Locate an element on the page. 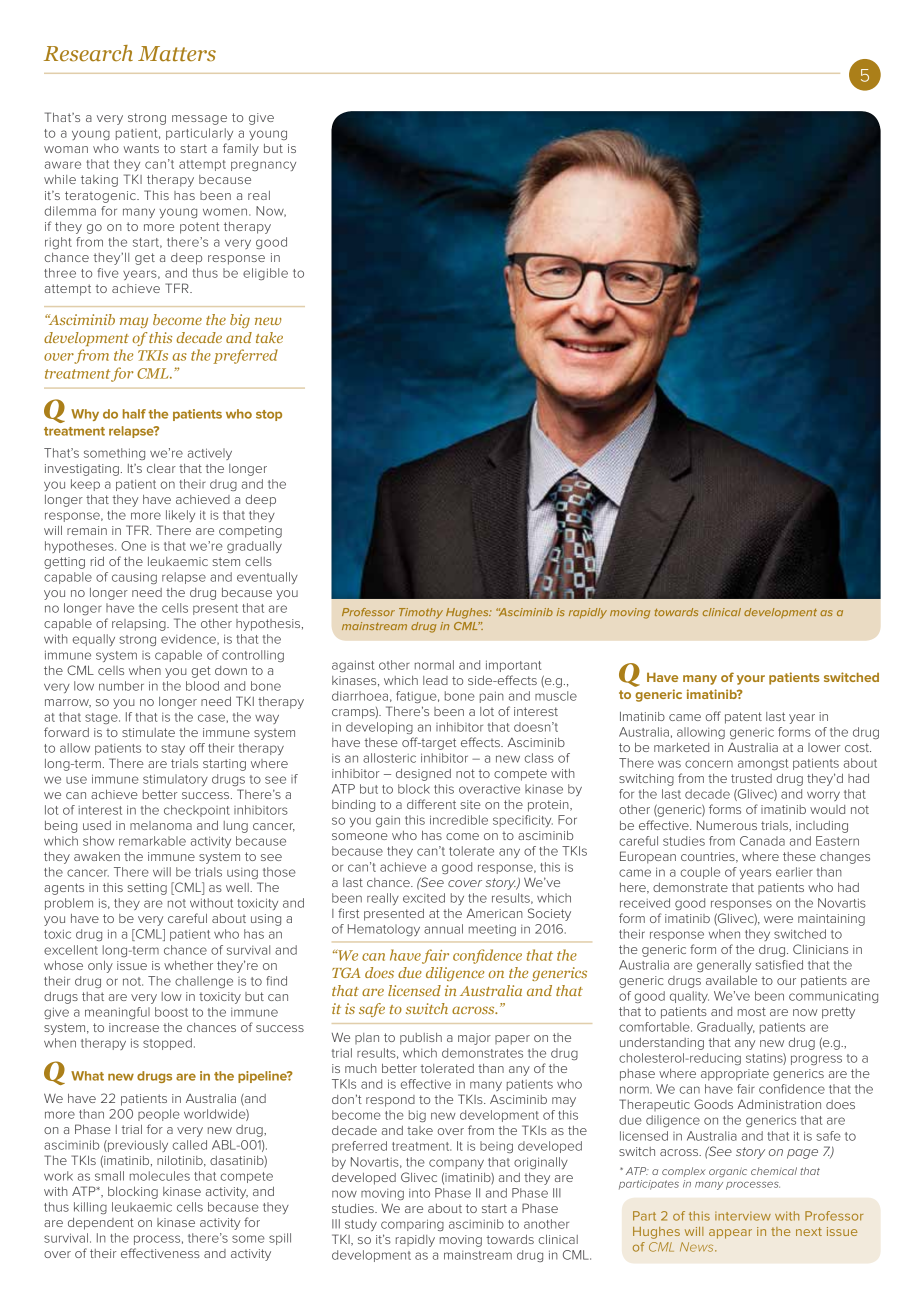 The width and height of the image is (924, 1308). dependent is located at coordinates (101, 1224).
